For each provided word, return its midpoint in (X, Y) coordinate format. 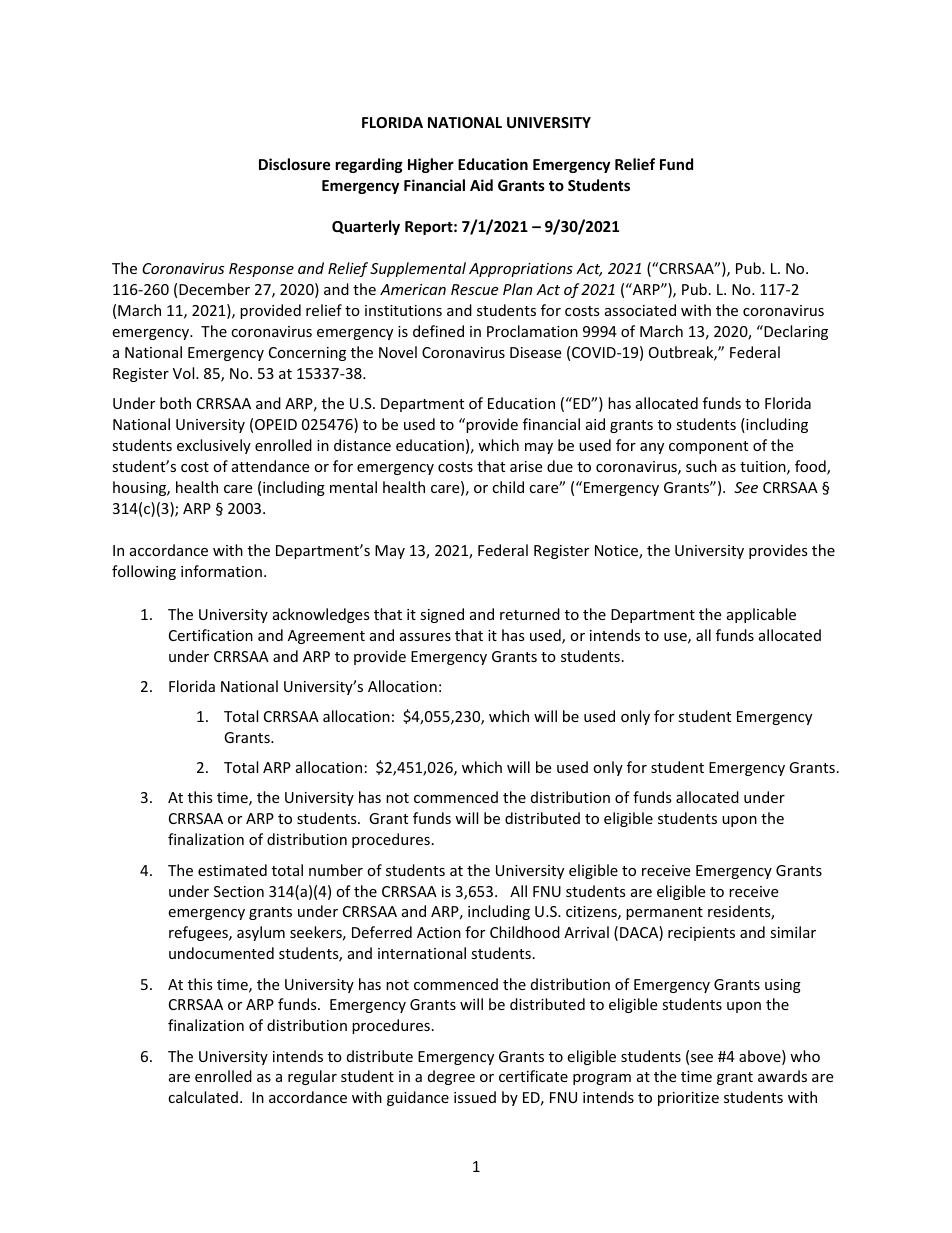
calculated (203, 1097)
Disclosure (295, 164)
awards (782, 1076)
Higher (431, 165)
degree (451, 1077)
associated (640, 310)
